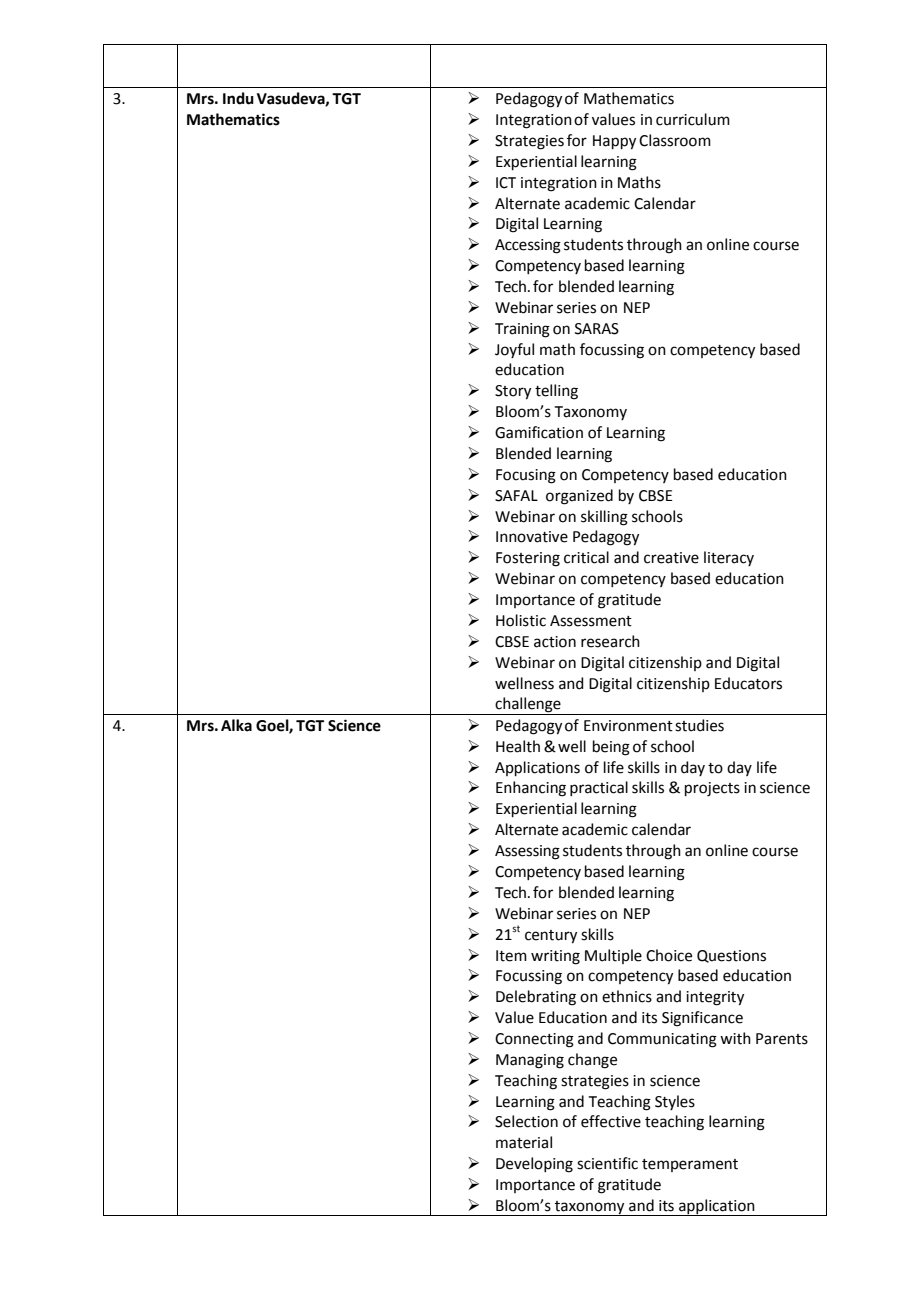 The width and height of the document is (924, 1308). What do you see at coordinates (531, 789) in the document?
I see `Enhancing` at bounding box center [531, 789].
